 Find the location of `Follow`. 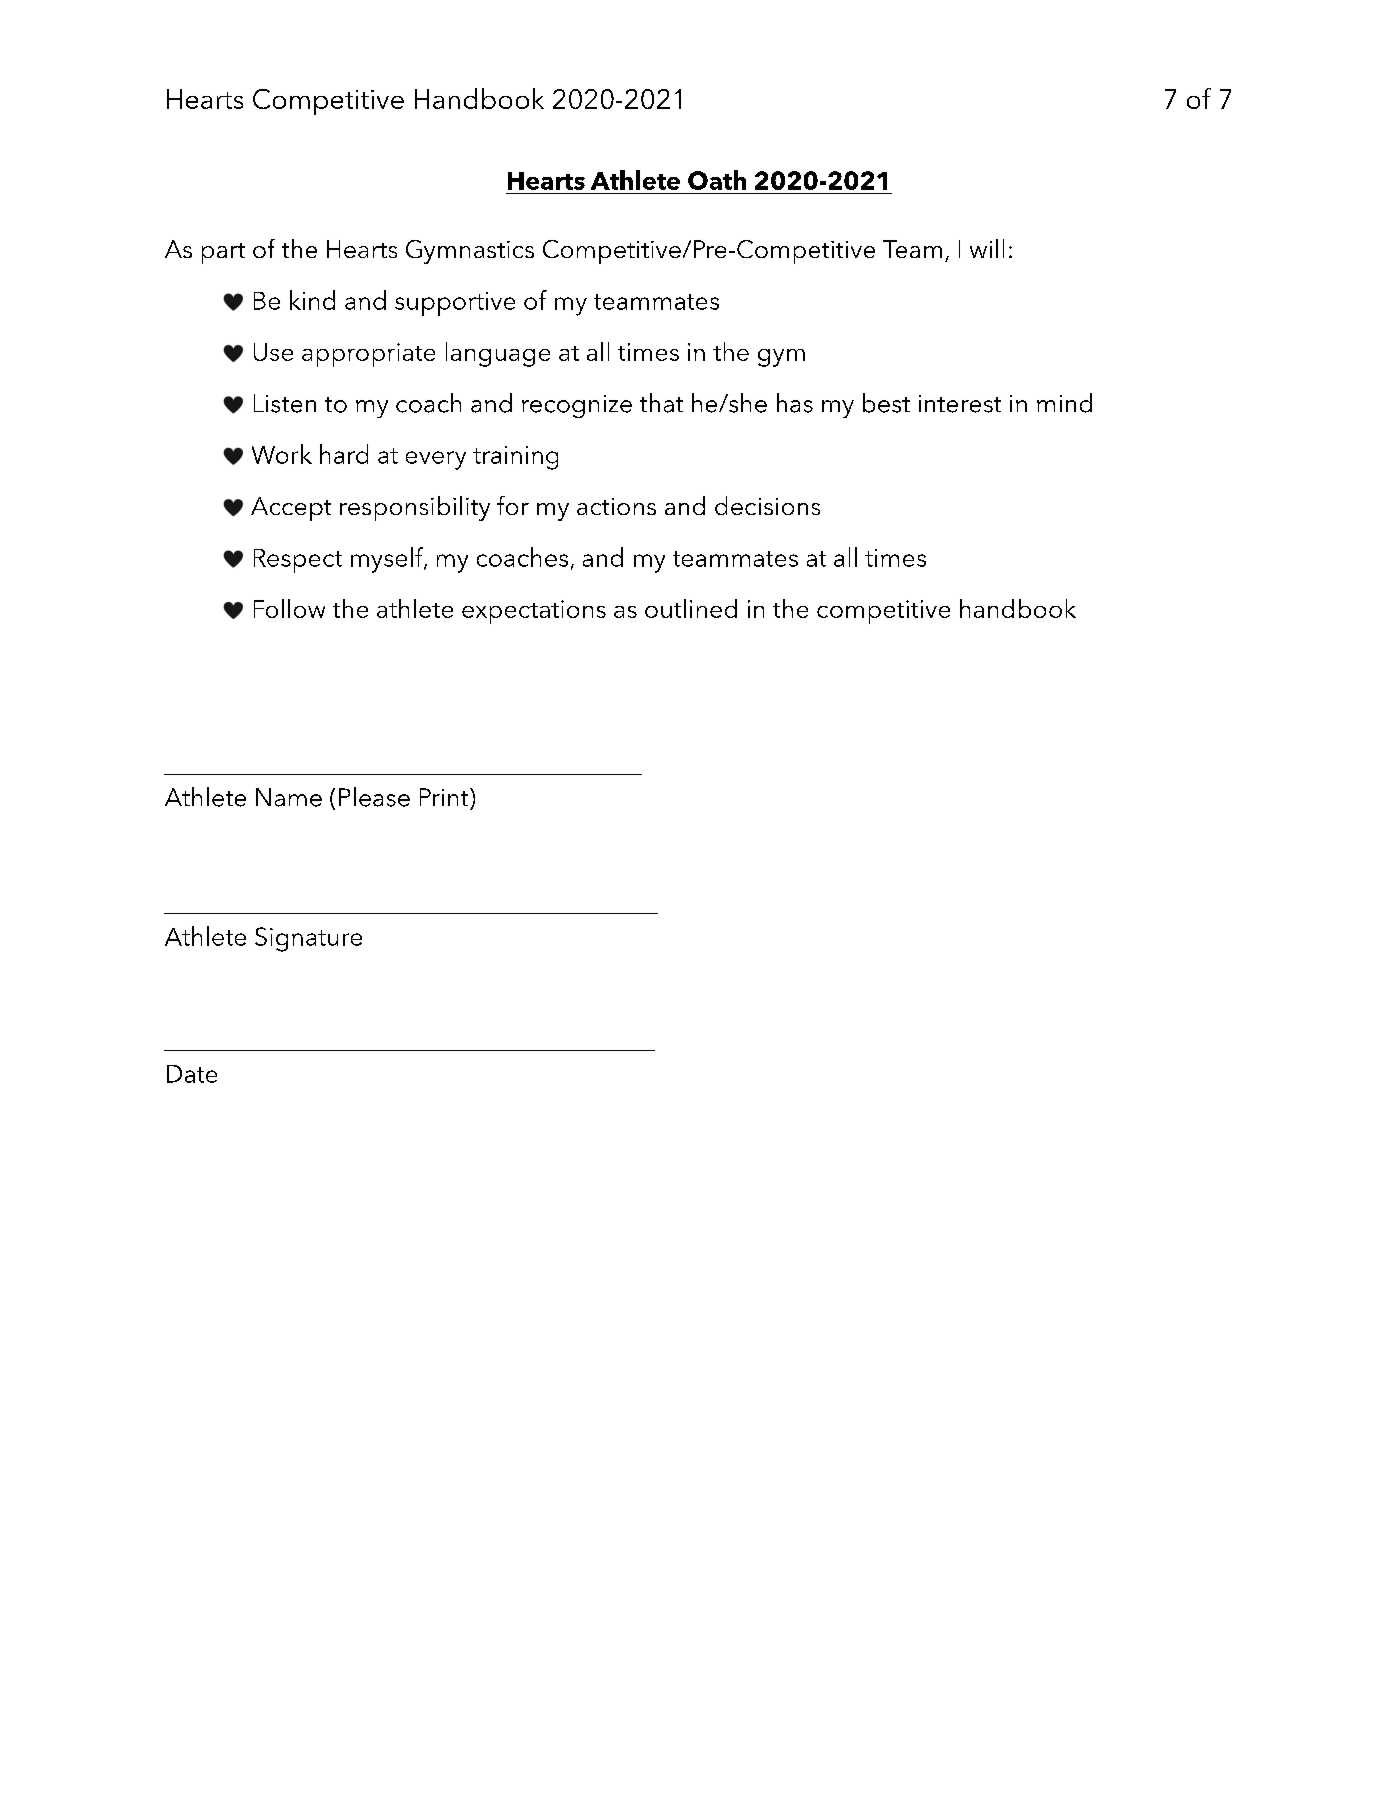

Follow is located at coordinates (289, 608).
